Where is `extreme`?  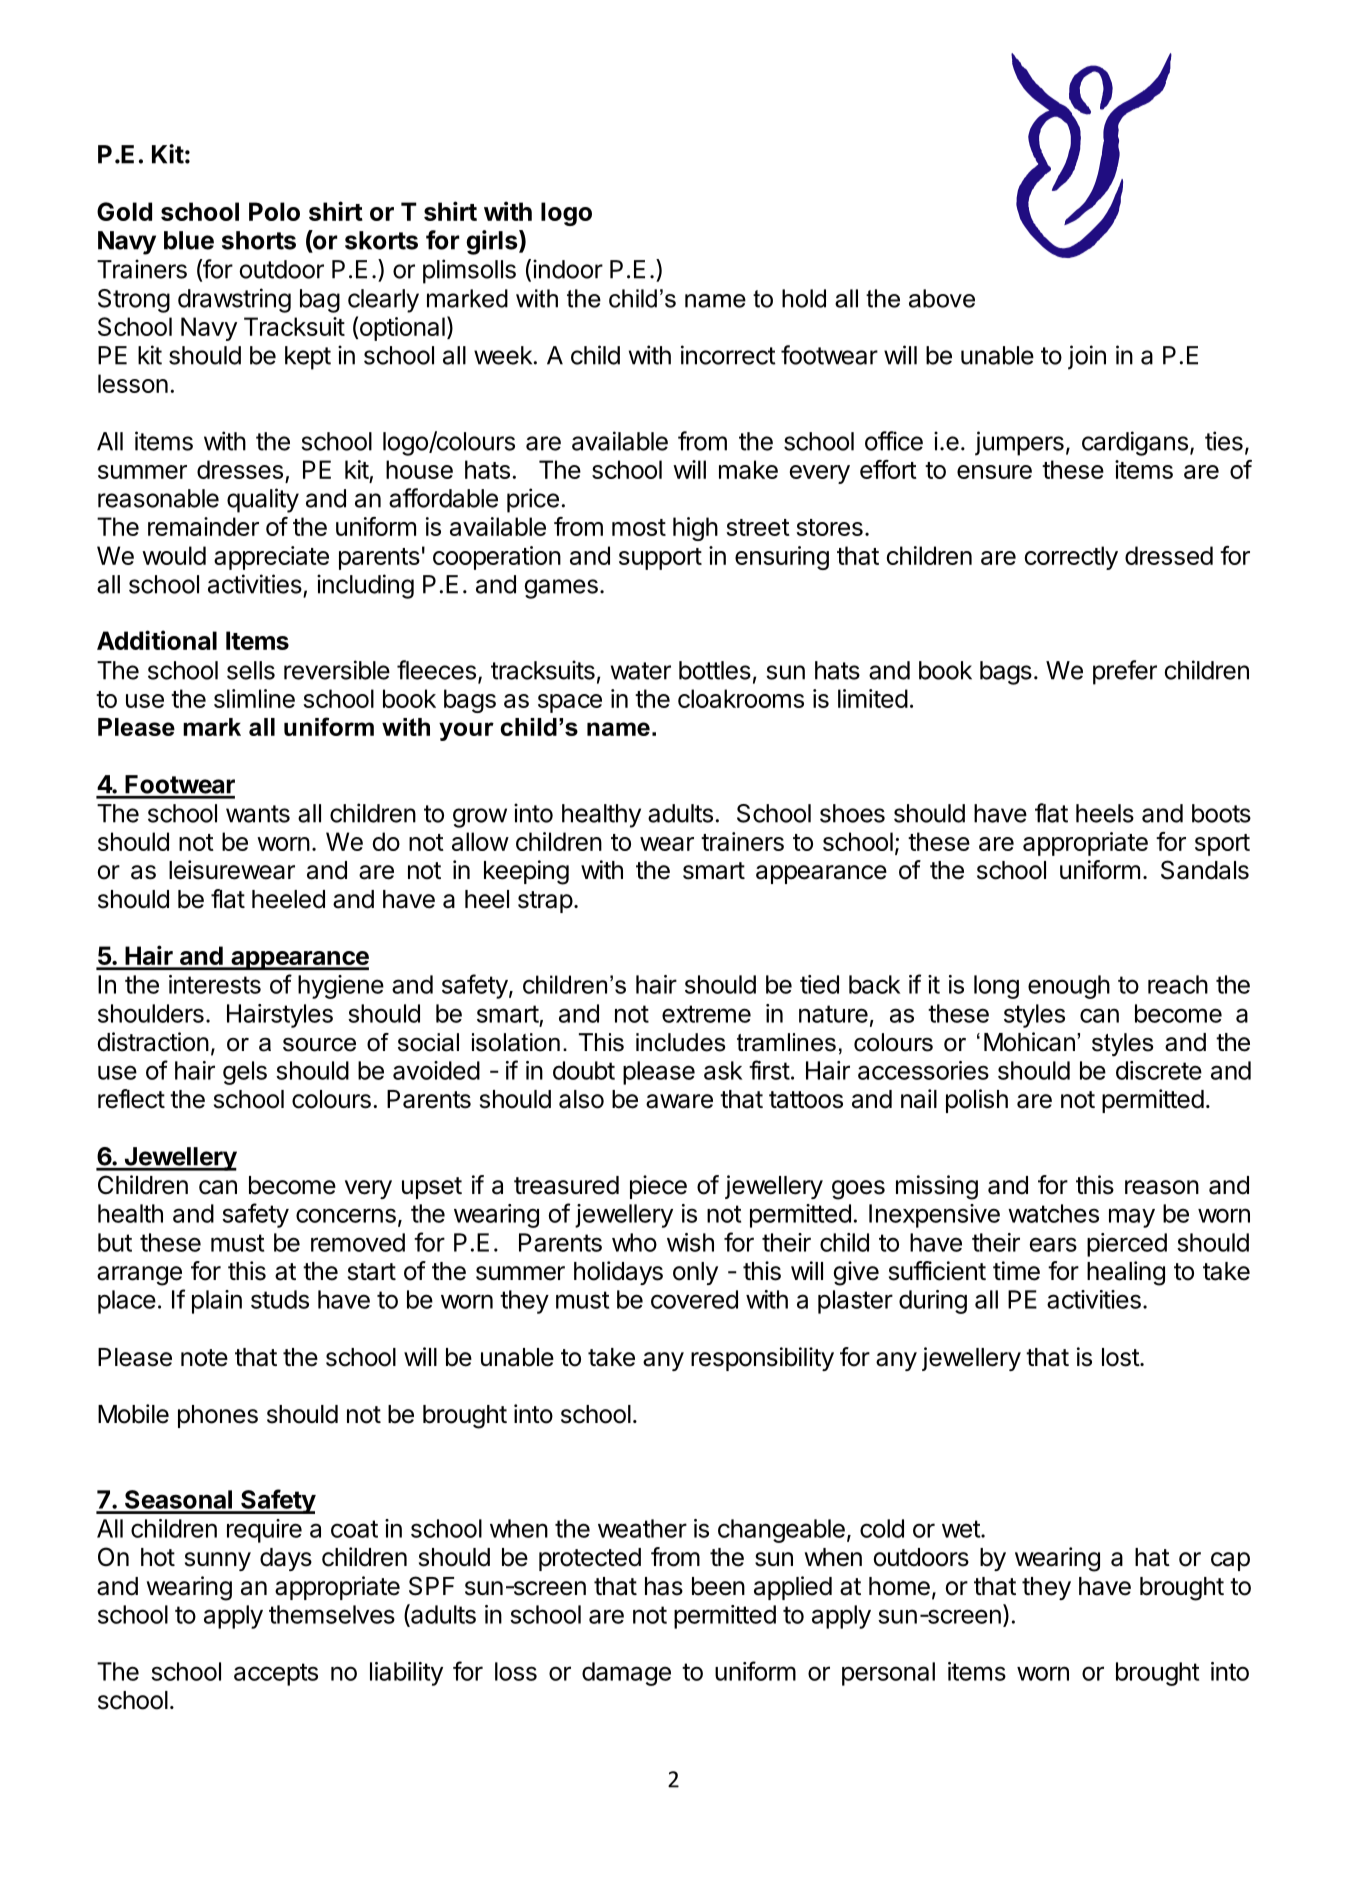
extreme is located at coordinates (706, 1014).
